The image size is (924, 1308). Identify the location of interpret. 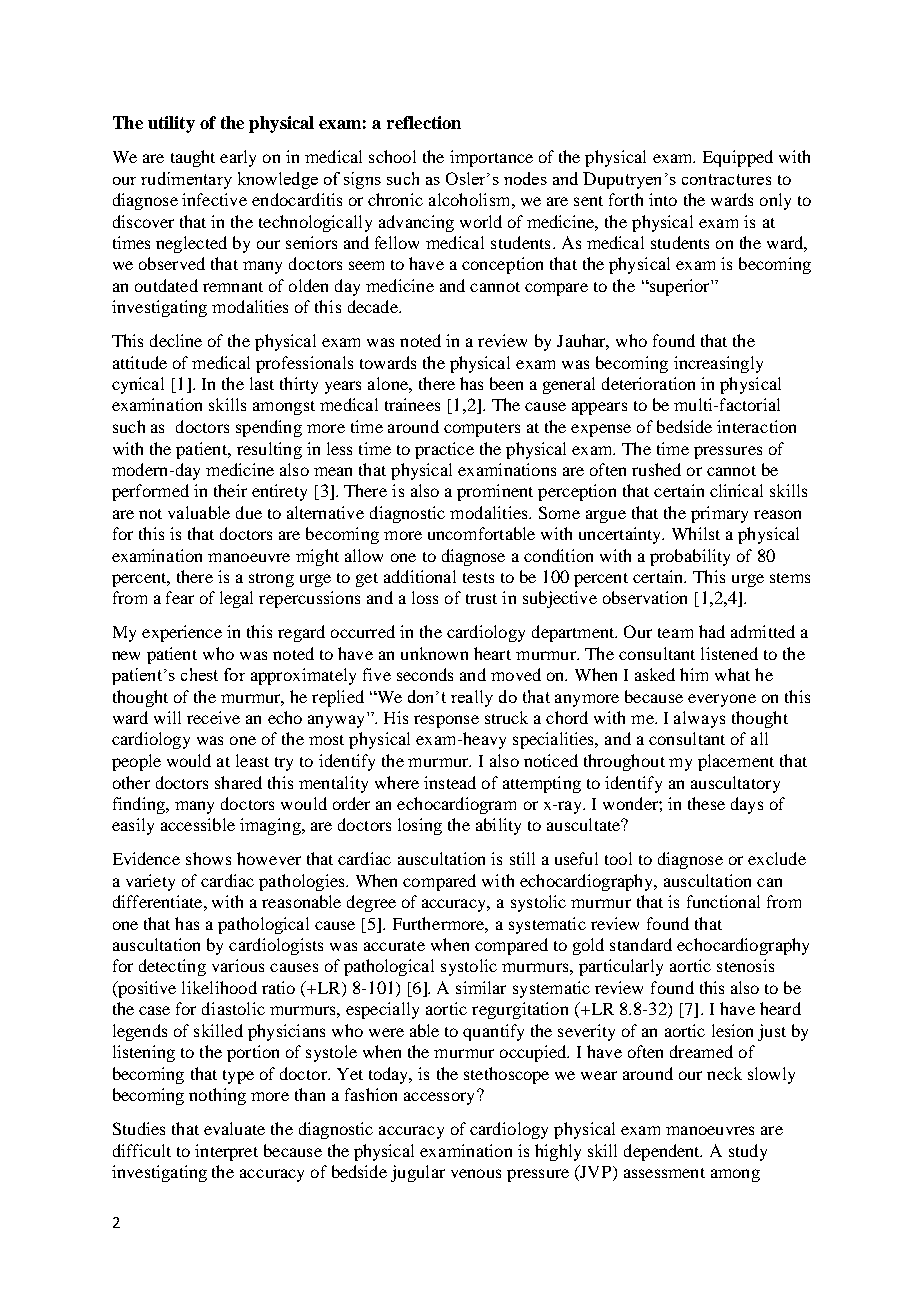
(226, 1152).
